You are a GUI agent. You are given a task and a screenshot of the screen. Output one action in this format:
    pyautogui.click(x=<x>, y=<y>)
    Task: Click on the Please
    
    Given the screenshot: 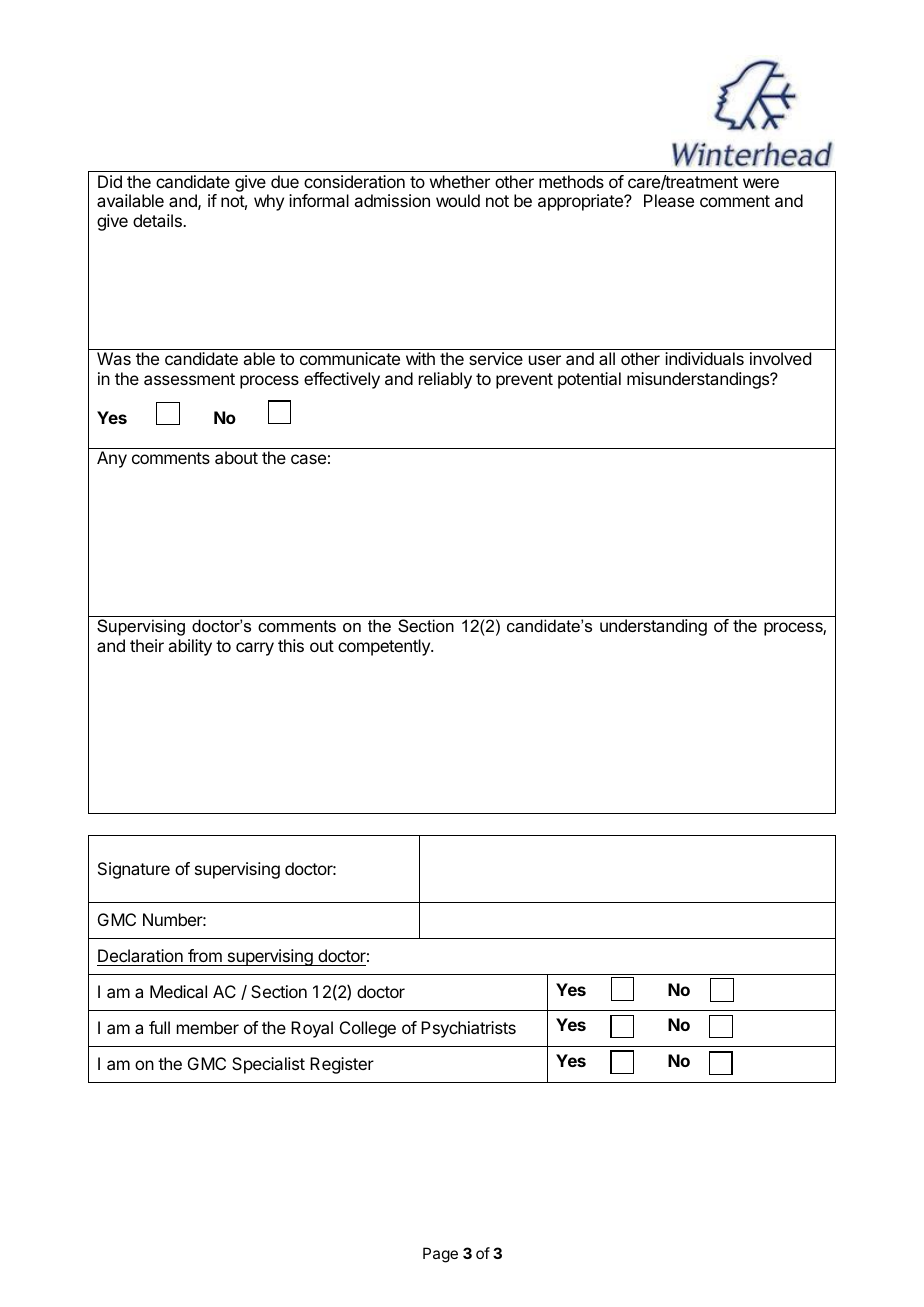 What is the action you would take?
    pyautogui.click(x=669, y=200)
